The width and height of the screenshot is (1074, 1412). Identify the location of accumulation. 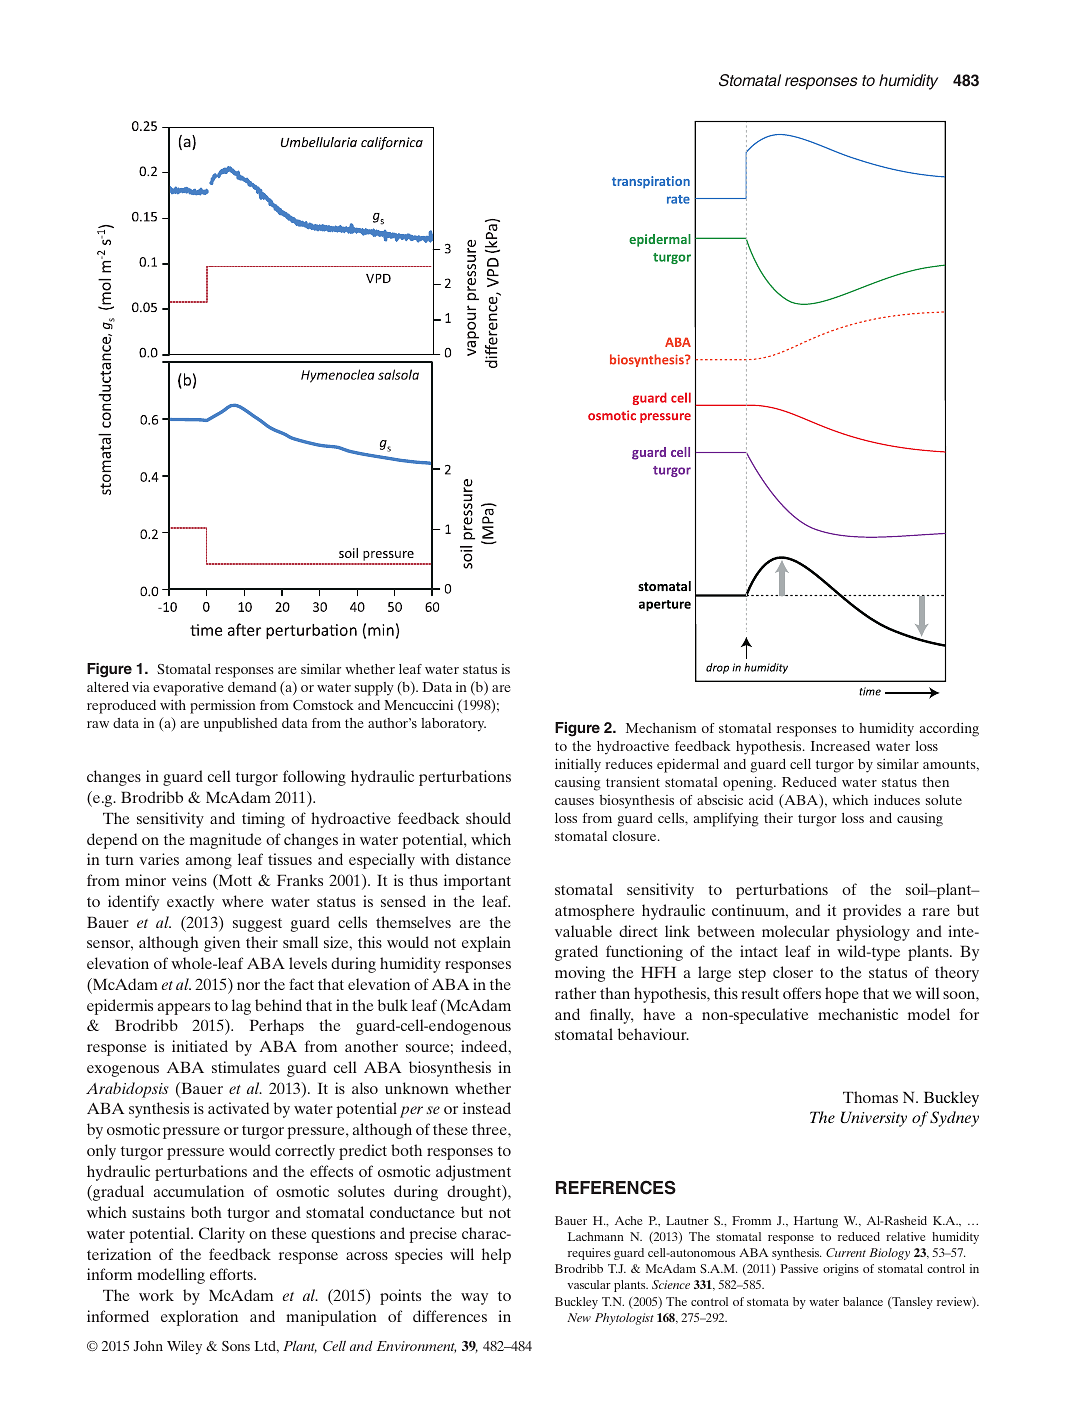
(199, 1191).
